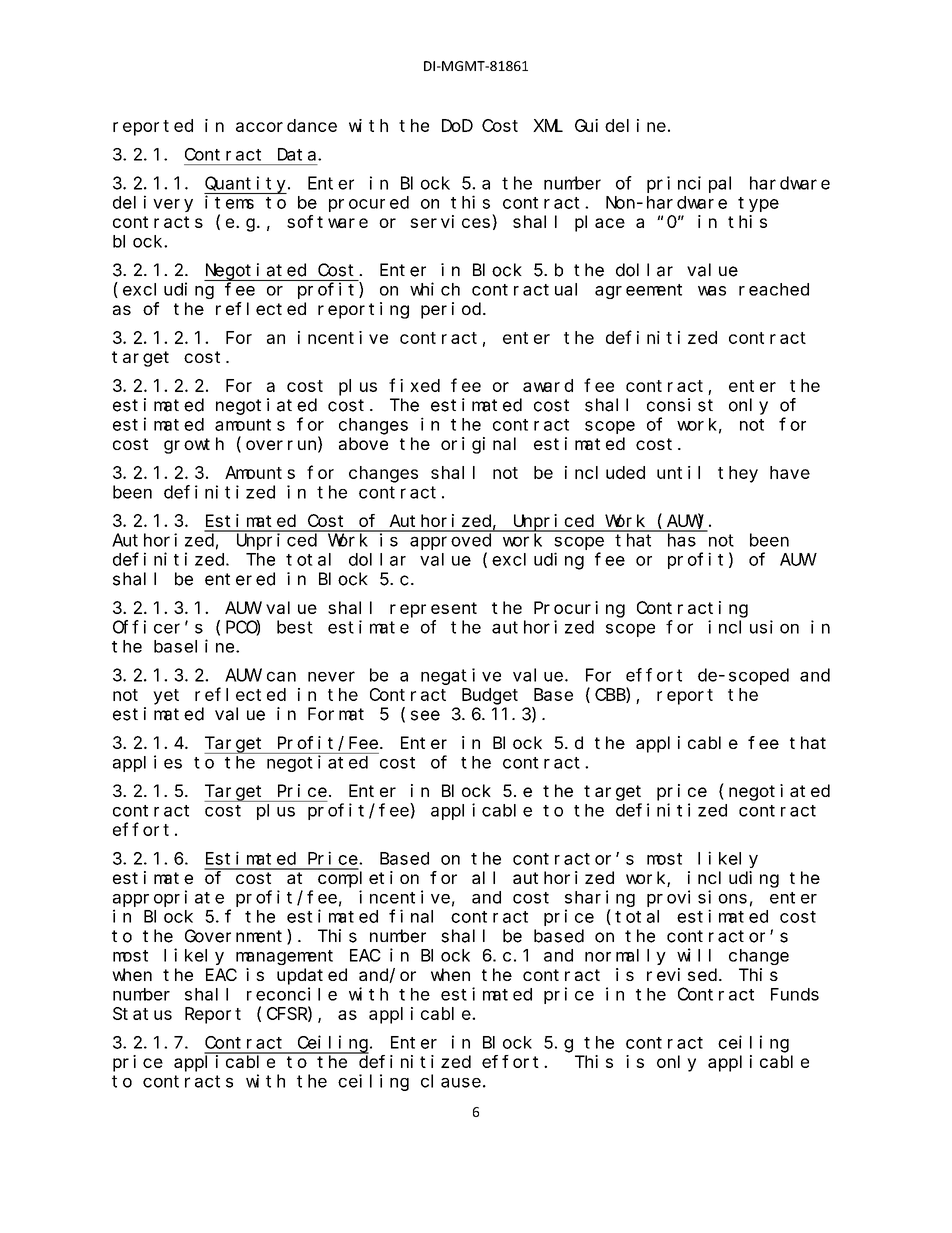 The image size is (952, 1233). Describe the element at coordinates (548, 126) in the screenshot. I see `XML` at that location.
